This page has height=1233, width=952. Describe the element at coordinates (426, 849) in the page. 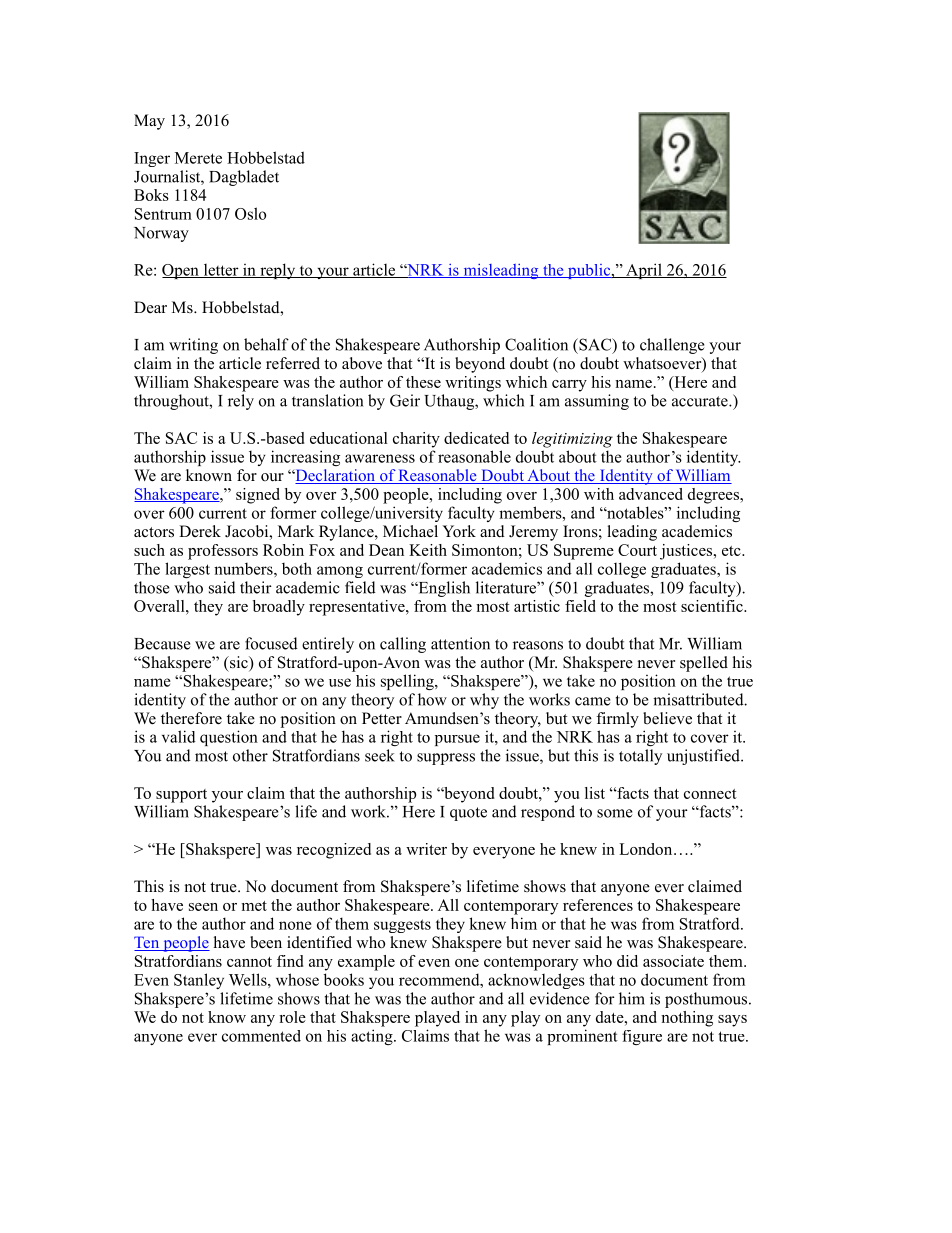

I see `writer` at that location.
